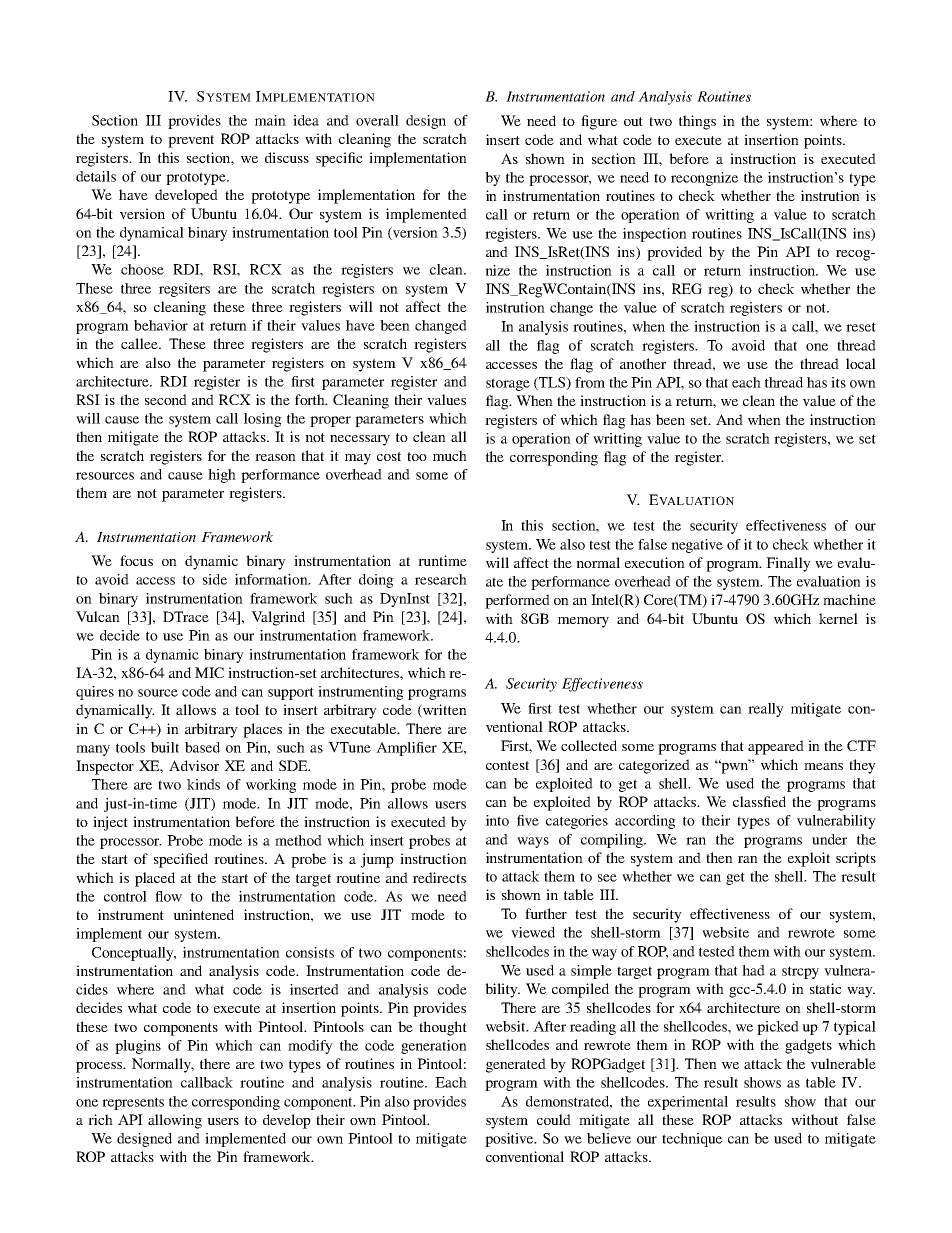 This screenshot has height=1233, width=952. I want to click on performed, so click(517, 601).
